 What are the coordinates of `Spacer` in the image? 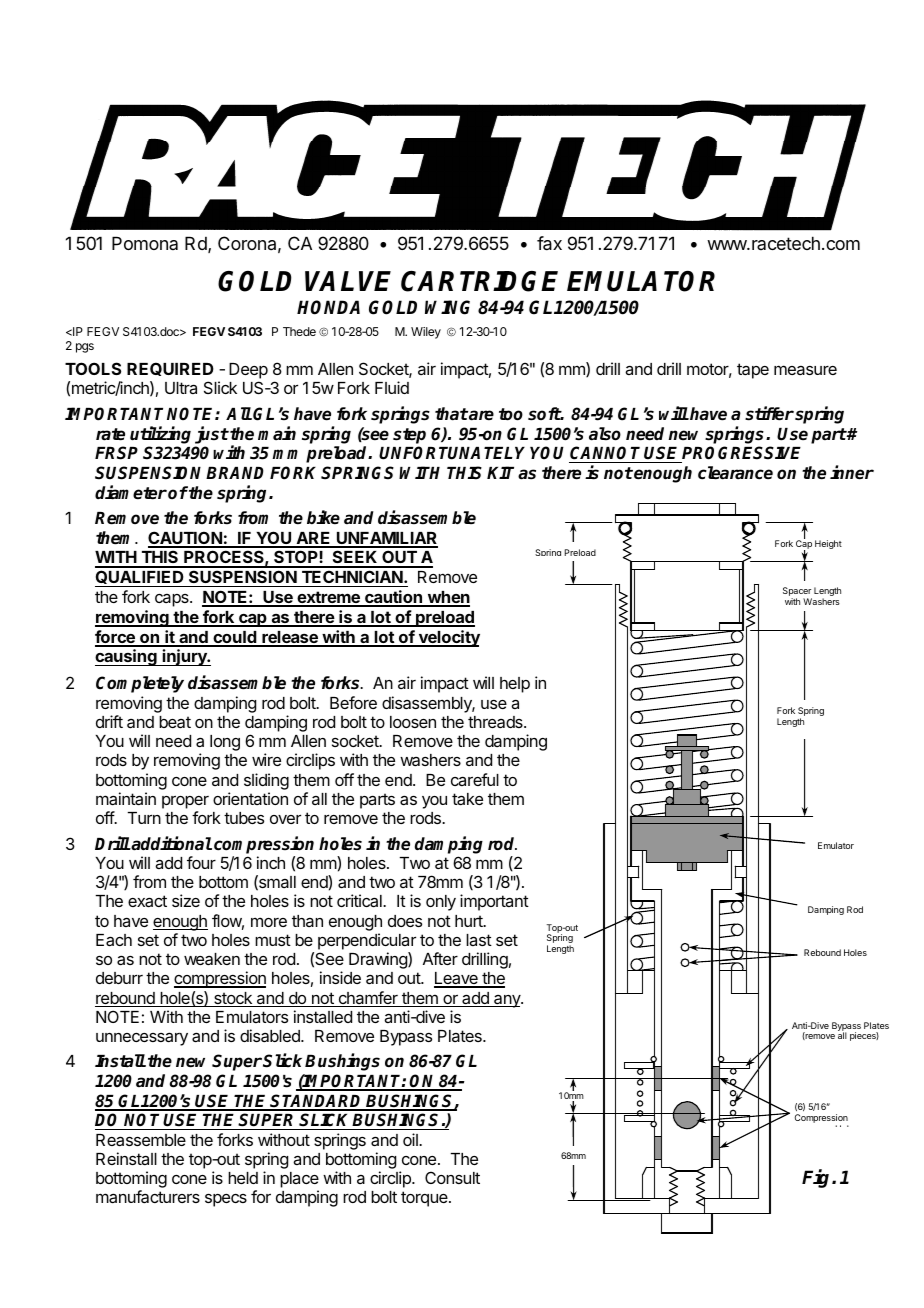 It's located at (797, 593).
